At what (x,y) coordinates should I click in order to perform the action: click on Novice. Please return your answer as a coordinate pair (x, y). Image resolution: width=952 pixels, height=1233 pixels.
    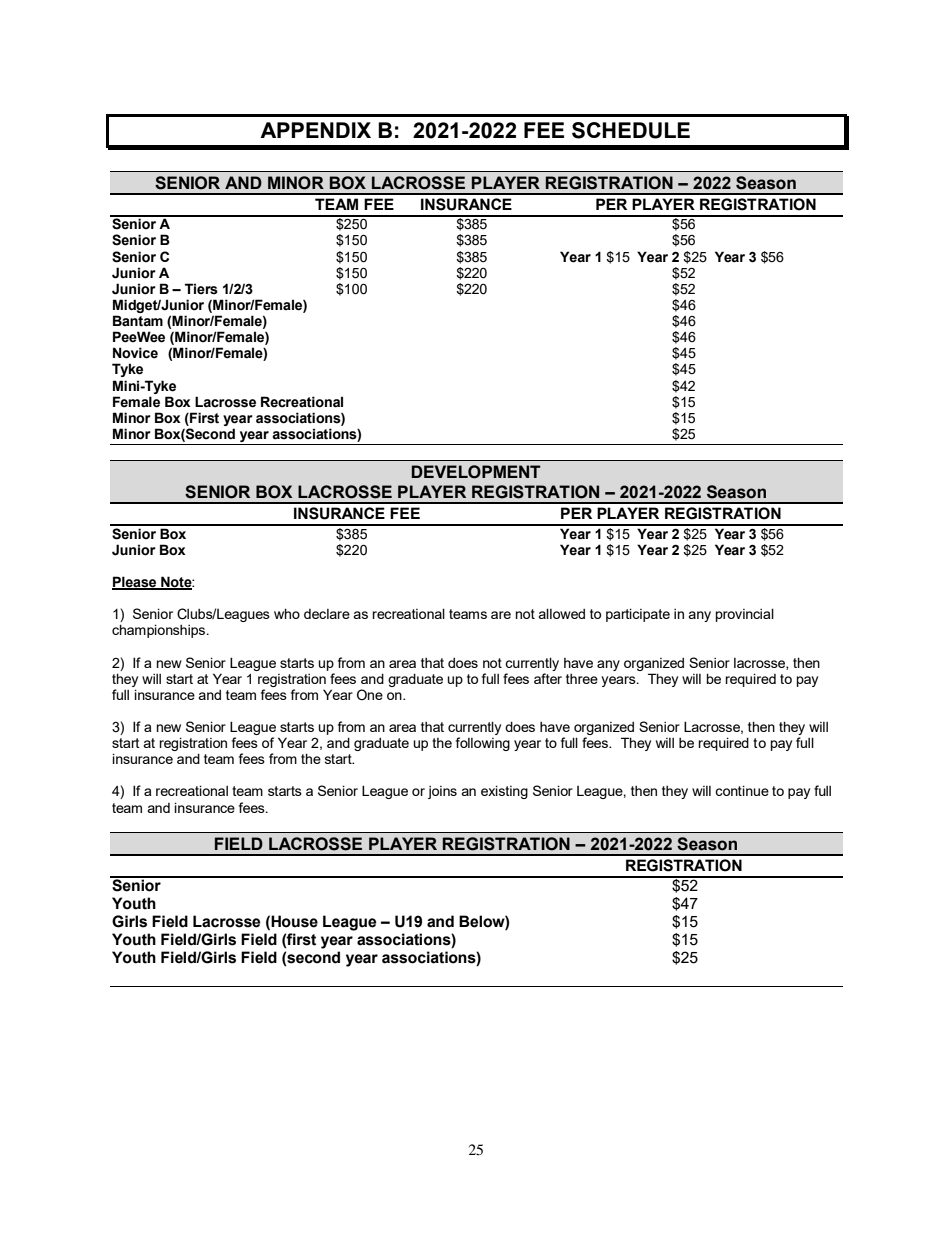
    Looking at the image, I should click on (135, 353).
